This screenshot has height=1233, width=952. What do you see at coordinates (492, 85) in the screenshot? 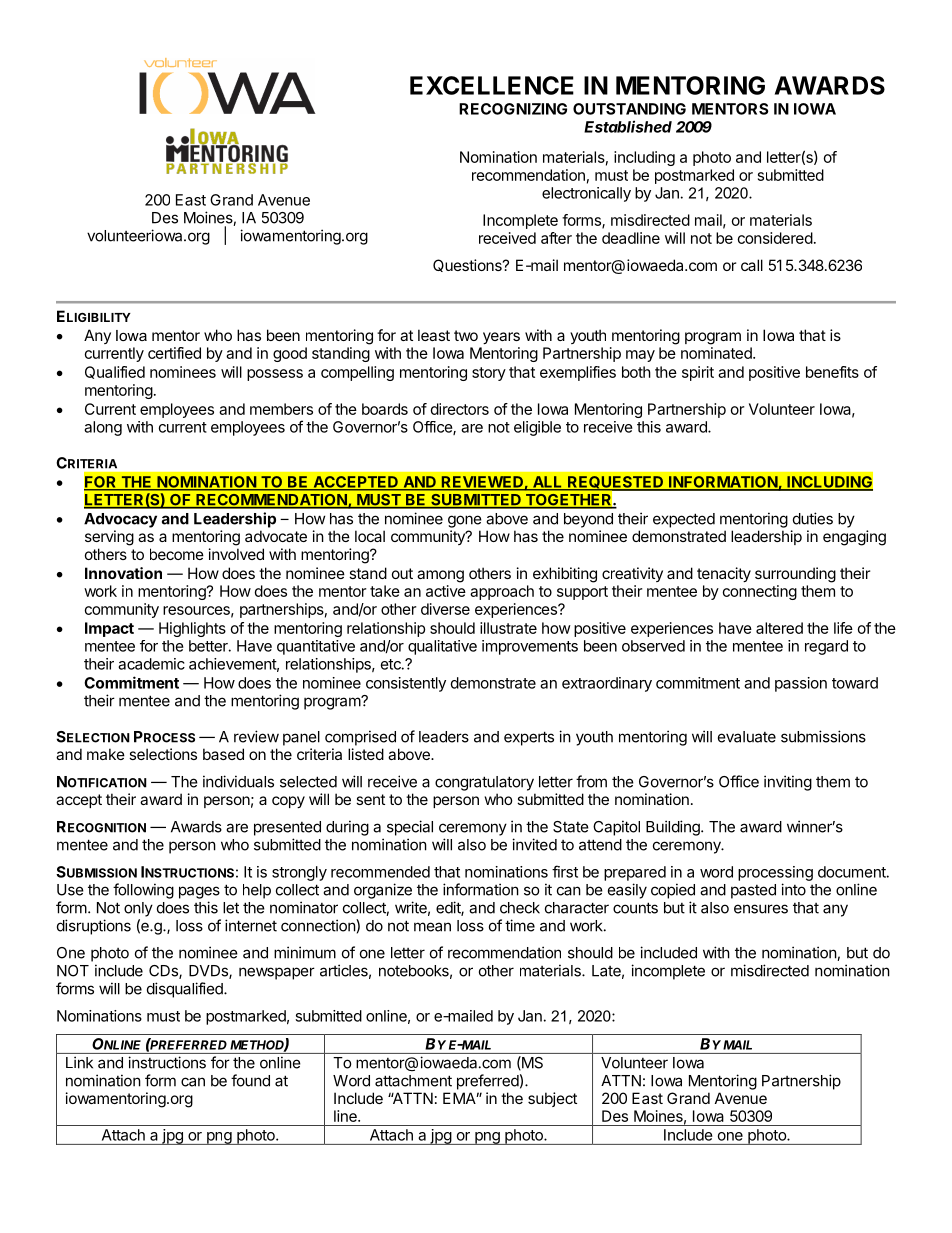
I see `EXCELLENCE` at bounding box center [492, 85].
